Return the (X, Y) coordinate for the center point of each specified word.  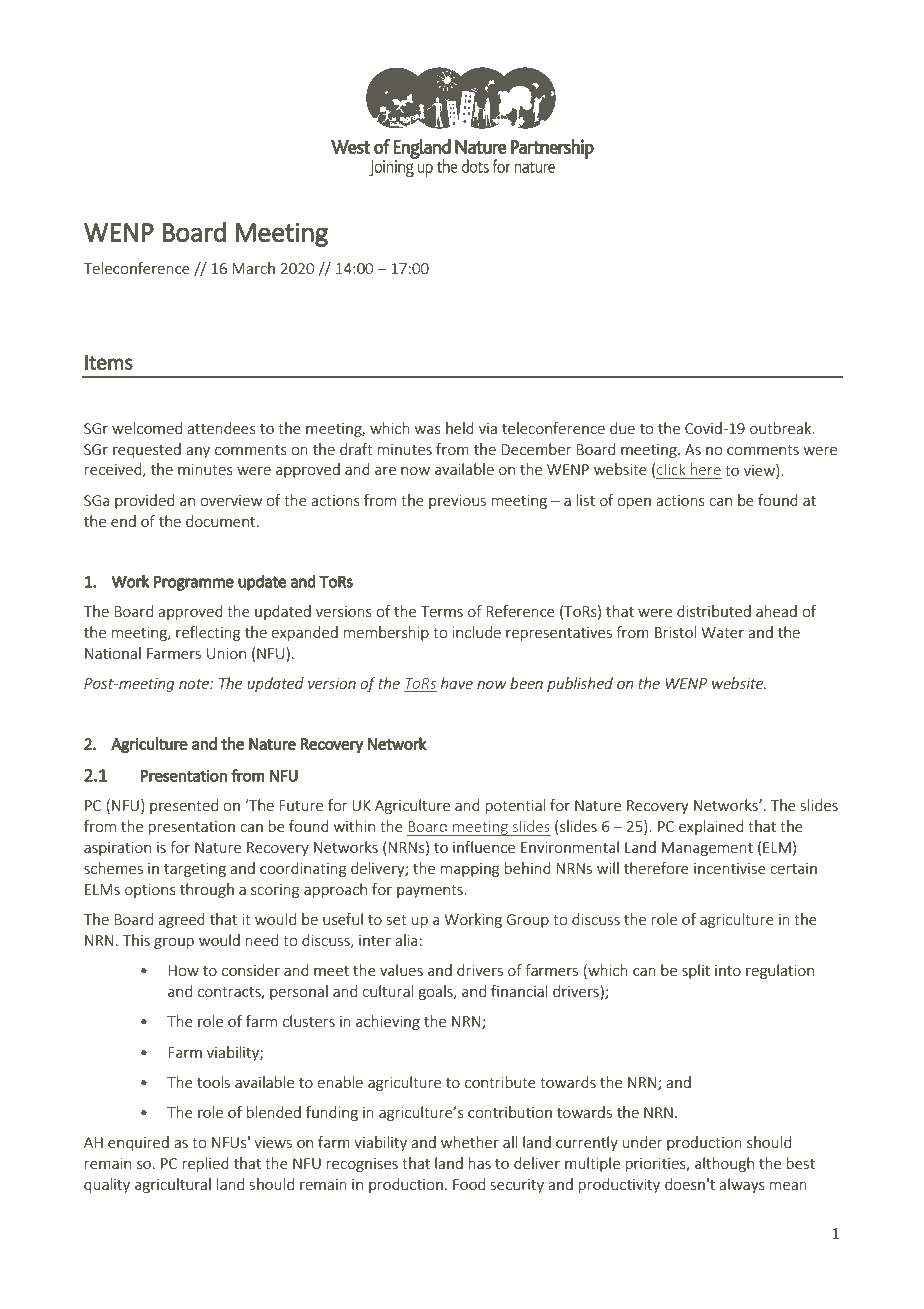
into (728, 970)
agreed (181, 920)
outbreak (782, 428)
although (724, 1164)
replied (206, 1164)
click (671, 469)
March (253, 268)
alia (406, 940)
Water (722, 632)
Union (226, 653)
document (222, 521)
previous (457, 502)
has (480, 1163)
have (457, 683)
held (460, 428)
